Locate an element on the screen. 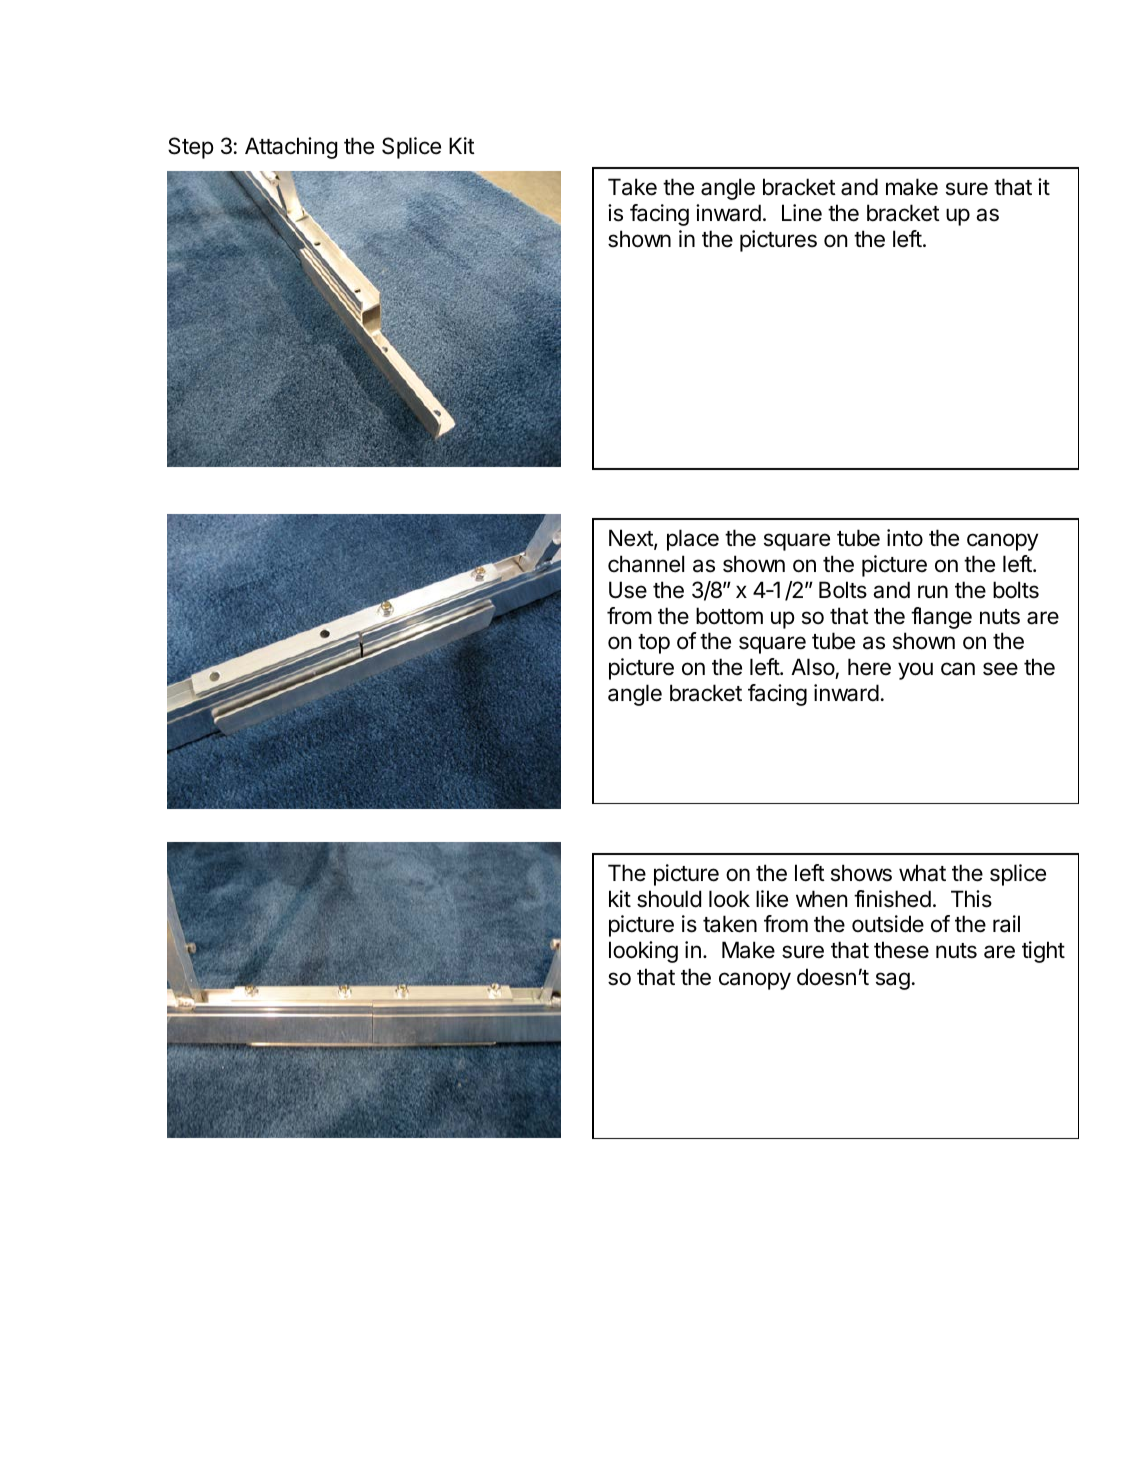 The width and height of the screenshot is (1138, 1473). should is located at coordinates (669, 899).
